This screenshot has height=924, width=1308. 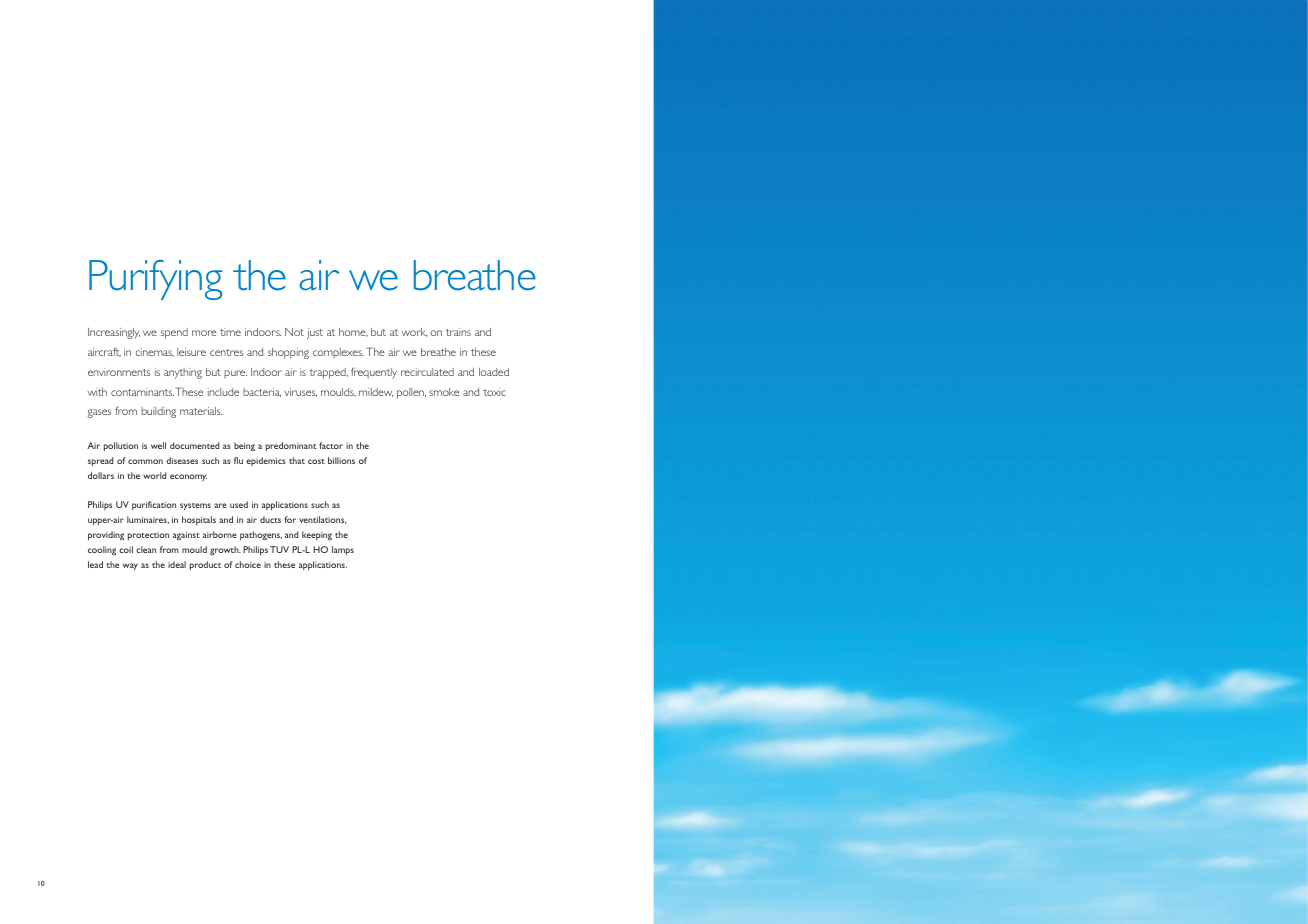 I want to click on recirculated, so click(x=427, y=372).
